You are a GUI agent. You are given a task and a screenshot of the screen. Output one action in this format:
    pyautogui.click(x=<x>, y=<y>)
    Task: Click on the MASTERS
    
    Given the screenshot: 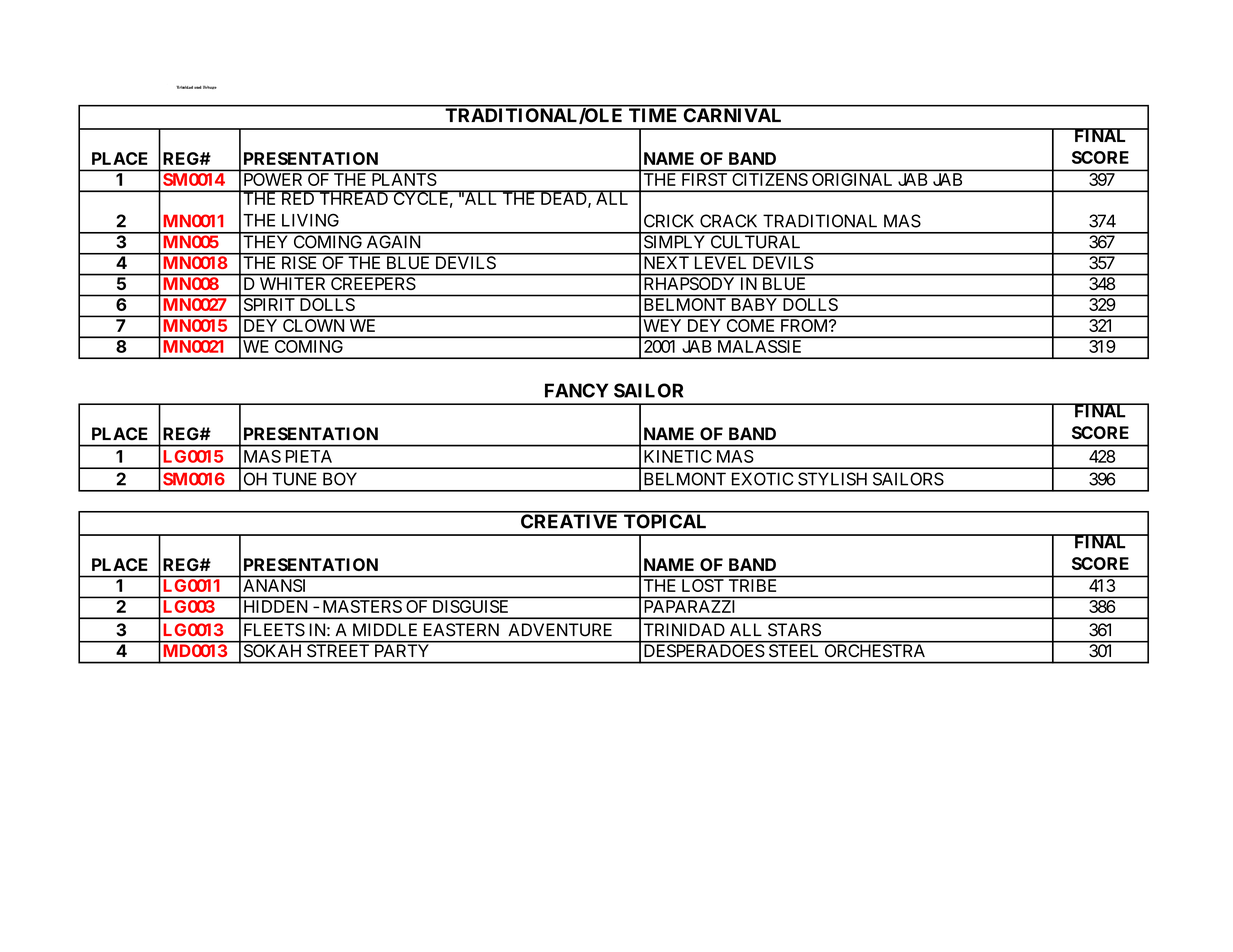 What is the action you would take?
    pyautogui.click(x=362, y=606)
